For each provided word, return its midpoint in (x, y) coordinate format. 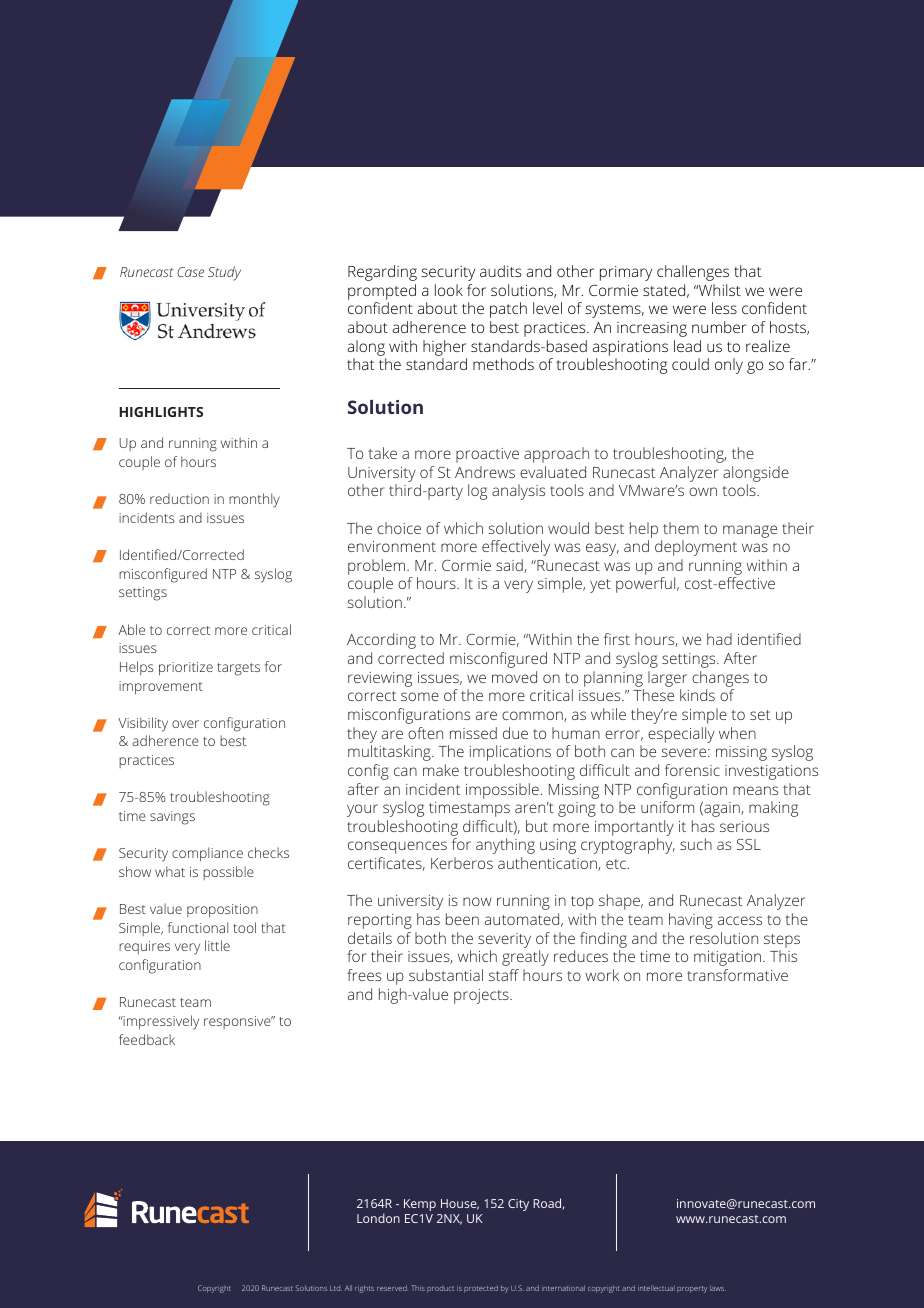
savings (172, 818)
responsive (238, 1022)
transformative (737, 975)
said (510, 566)
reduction (179, 498)
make (441, 770)
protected (481, 1289)
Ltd (336, 1288)
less (724, 308)
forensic (692, 770)
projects (482, 996)
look (449, 290)
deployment (696, 548)
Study (224, 273)
